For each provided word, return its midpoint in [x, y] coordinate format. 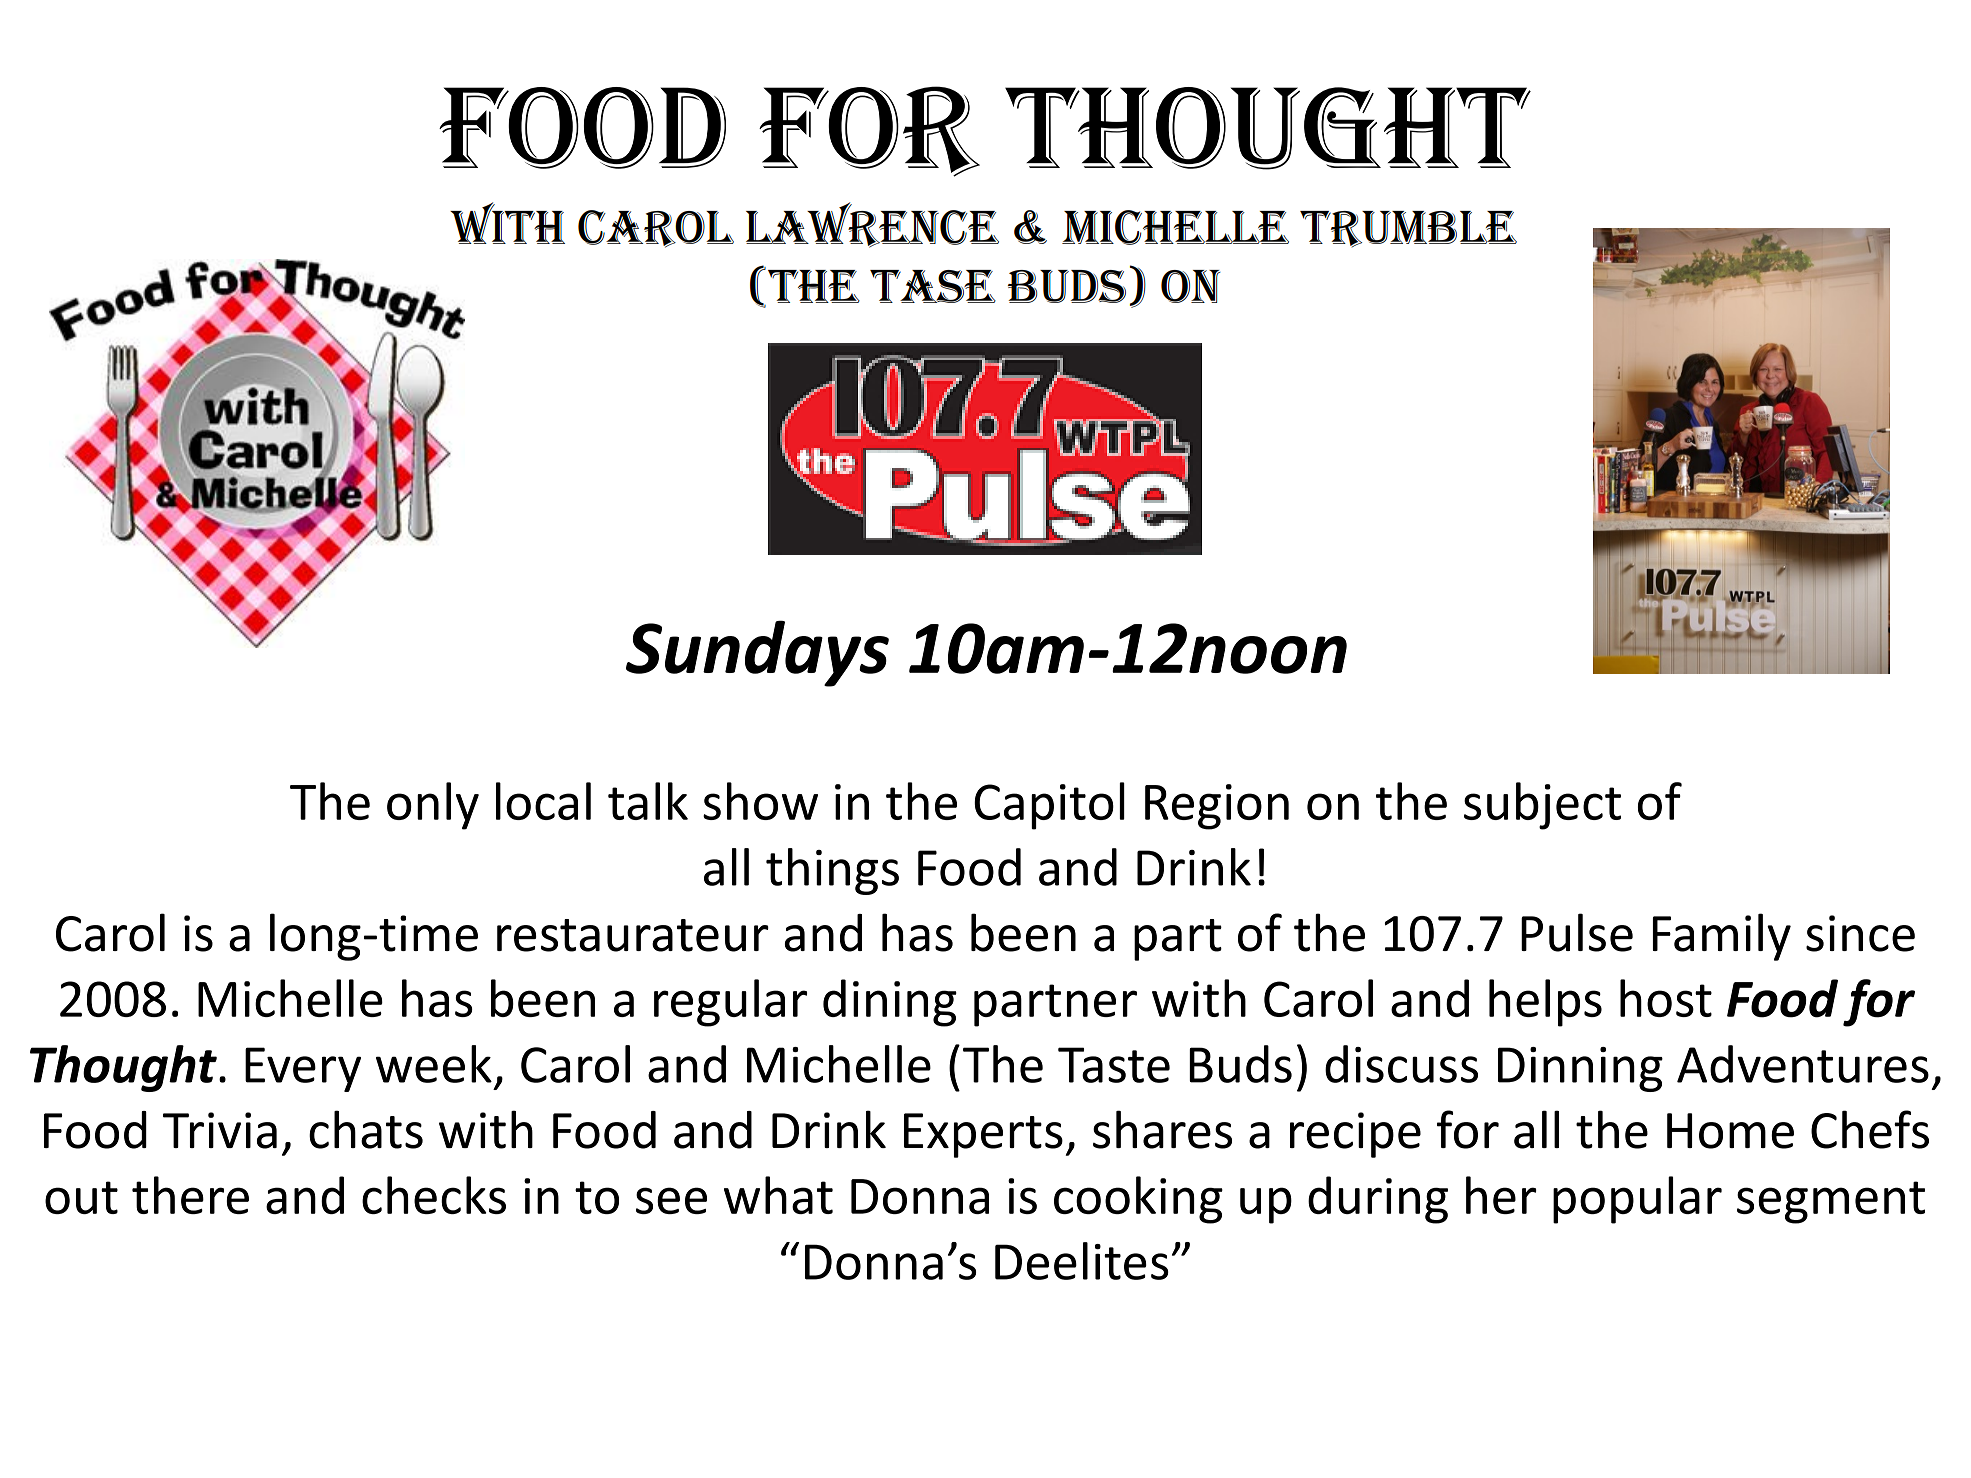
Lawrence [872, 225]
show [760, 801]
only [433, 806]
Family [1722, 937]
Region [1217, 807]
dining [890, 1003]
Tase [933, 286]
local [543, 801]
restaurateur [633, 935]
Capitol [1049, 806]
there [190, 1195]
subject [1542, 806]
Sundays [757, 653]
